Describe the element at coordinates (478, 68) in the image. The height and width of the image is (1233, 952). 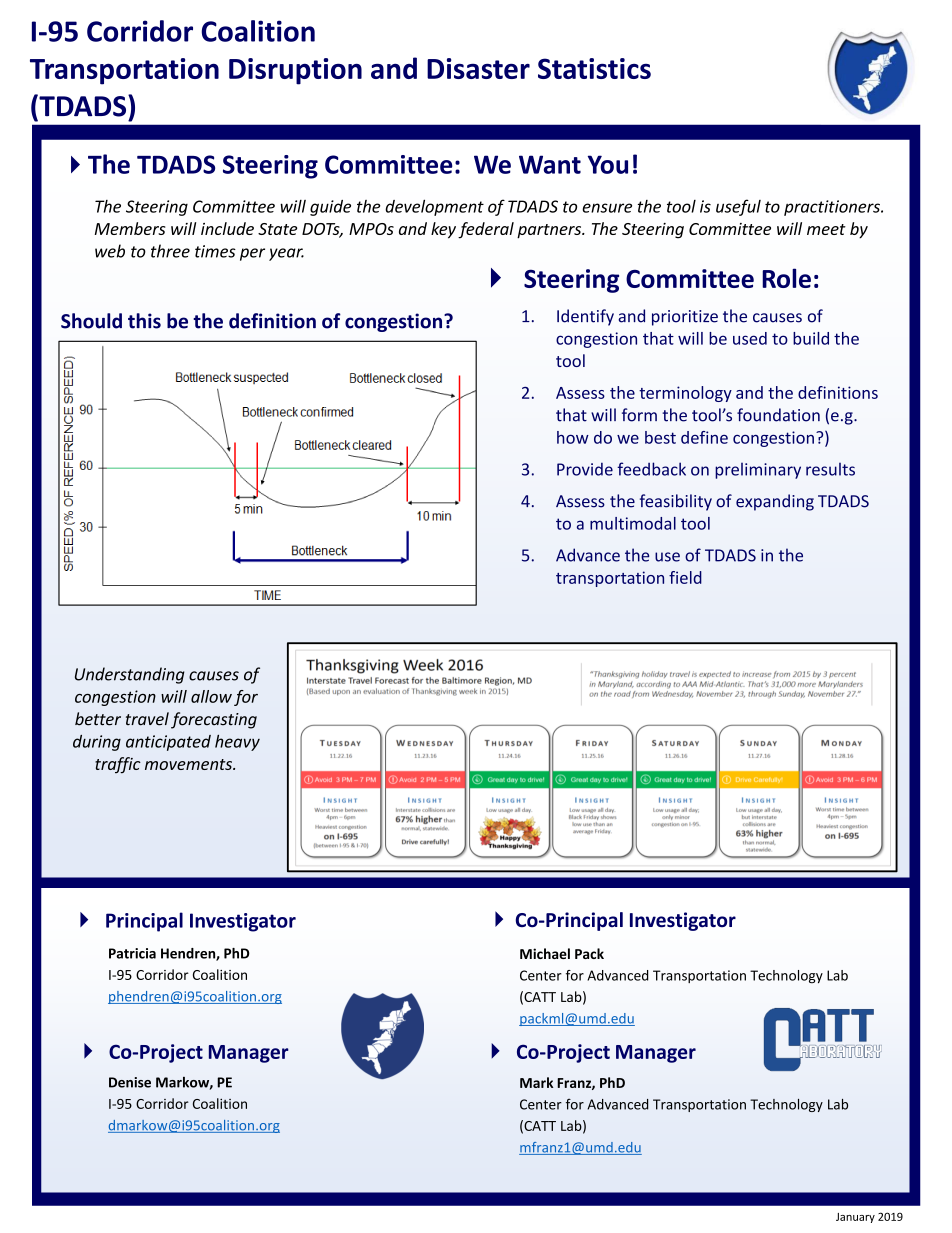
I see `Disaster` at that location.
